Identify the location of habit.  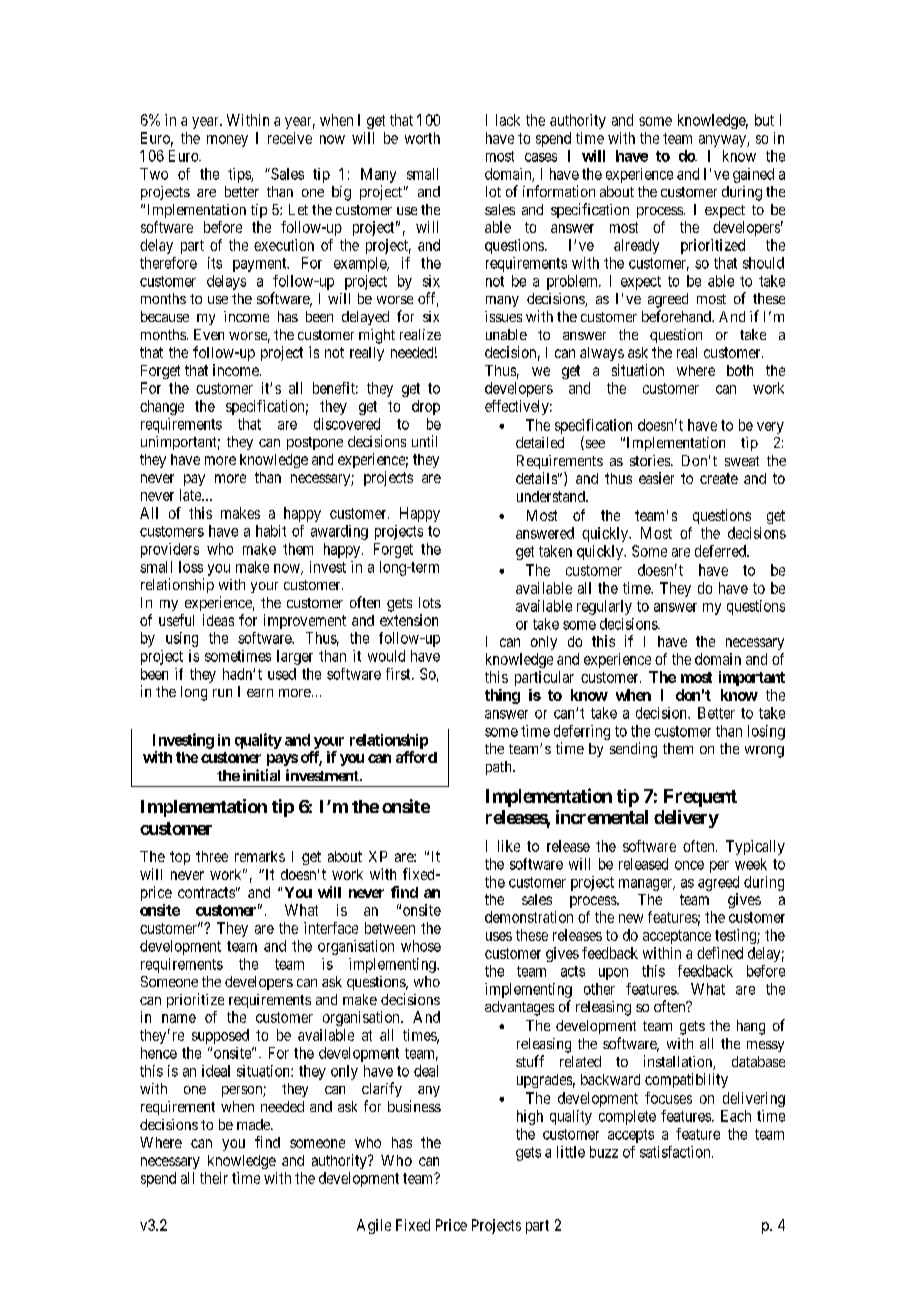
(271, 531).
